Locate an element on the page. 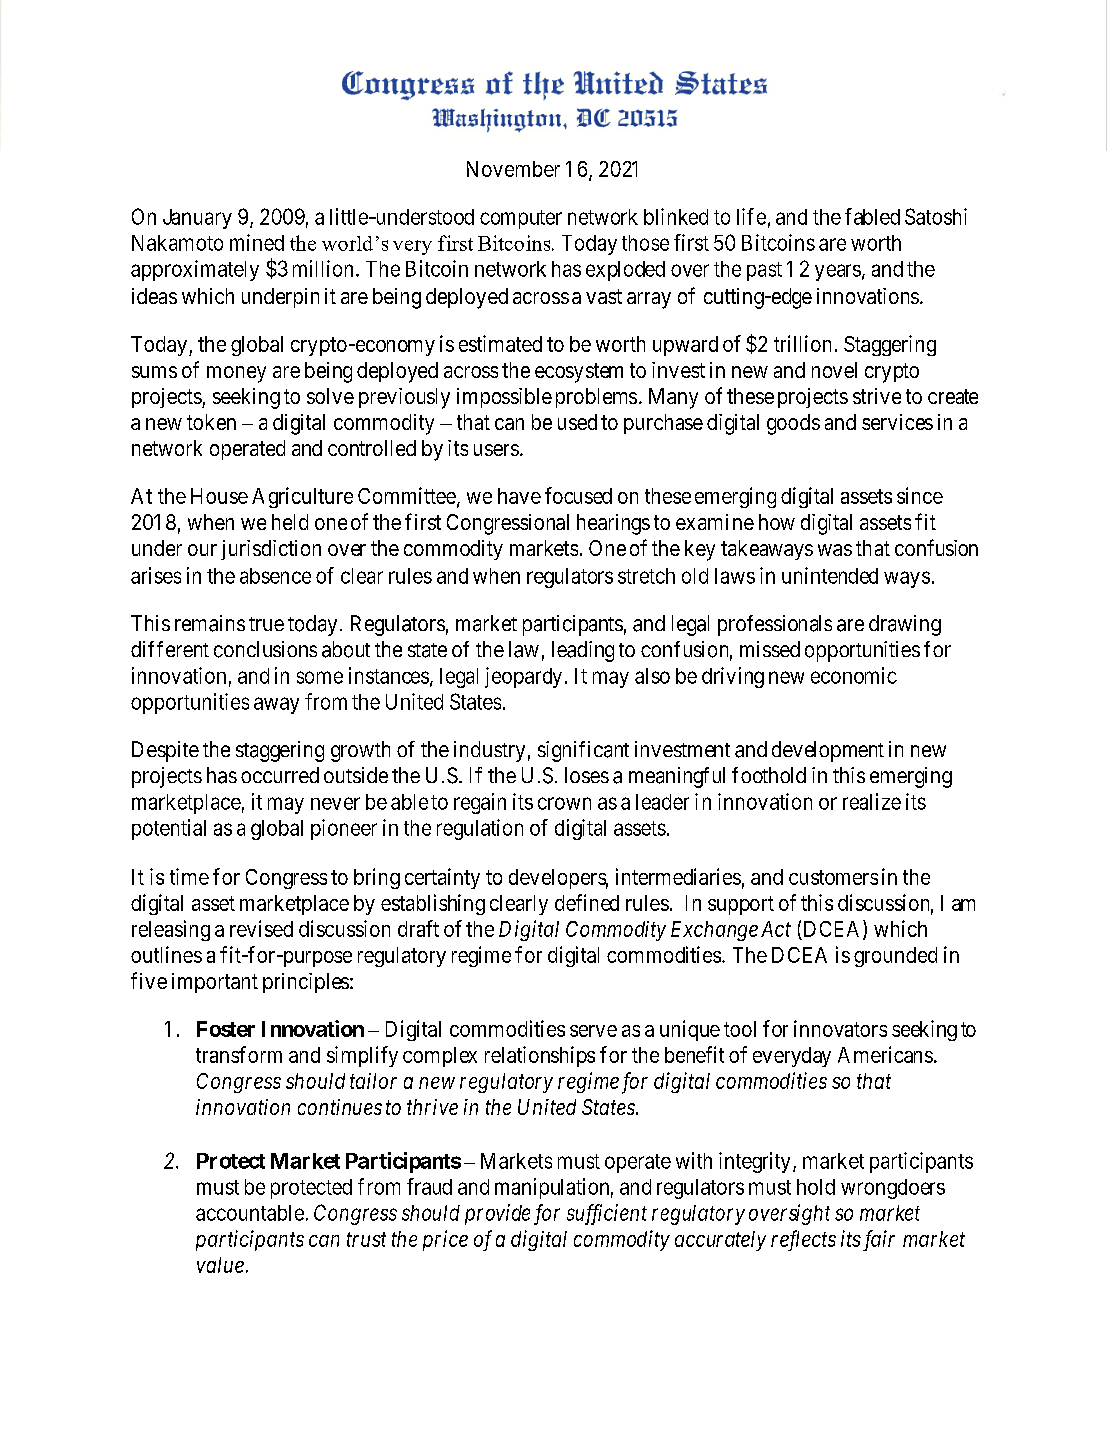 The width and height of the image is (1107, 1432). value is located at coordinates (220, 1265).
